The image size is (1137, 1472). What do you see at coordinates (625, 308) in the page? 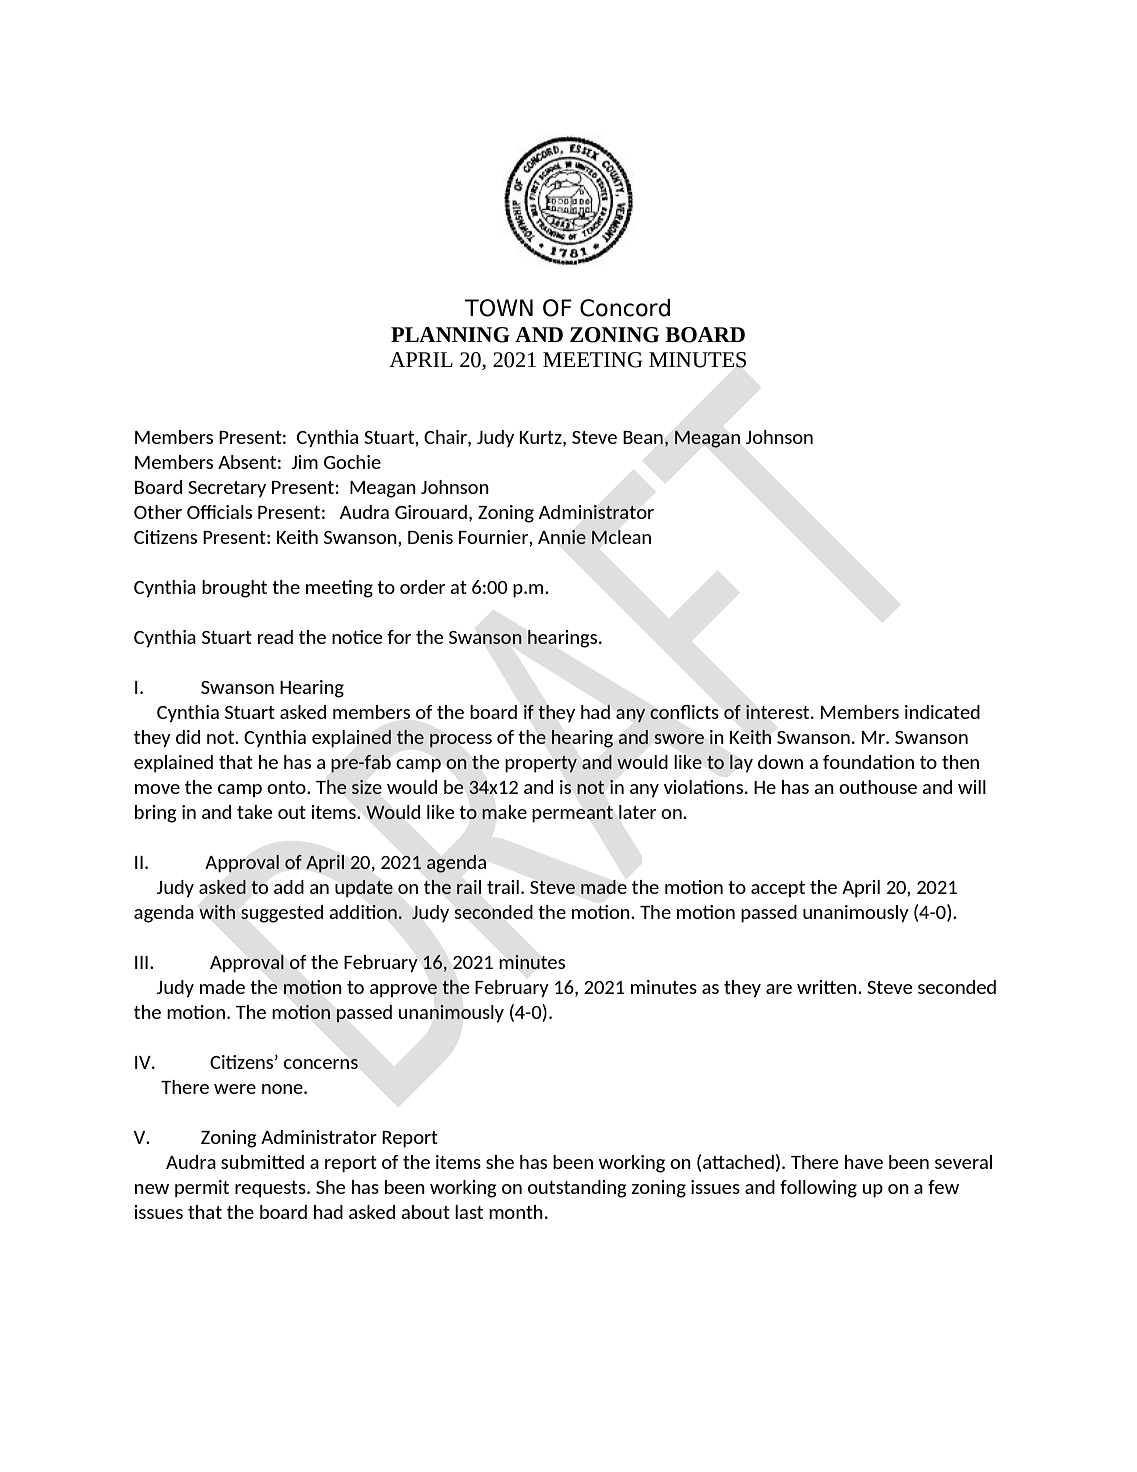
I see `Concord` at bounding box center [625, 308].
